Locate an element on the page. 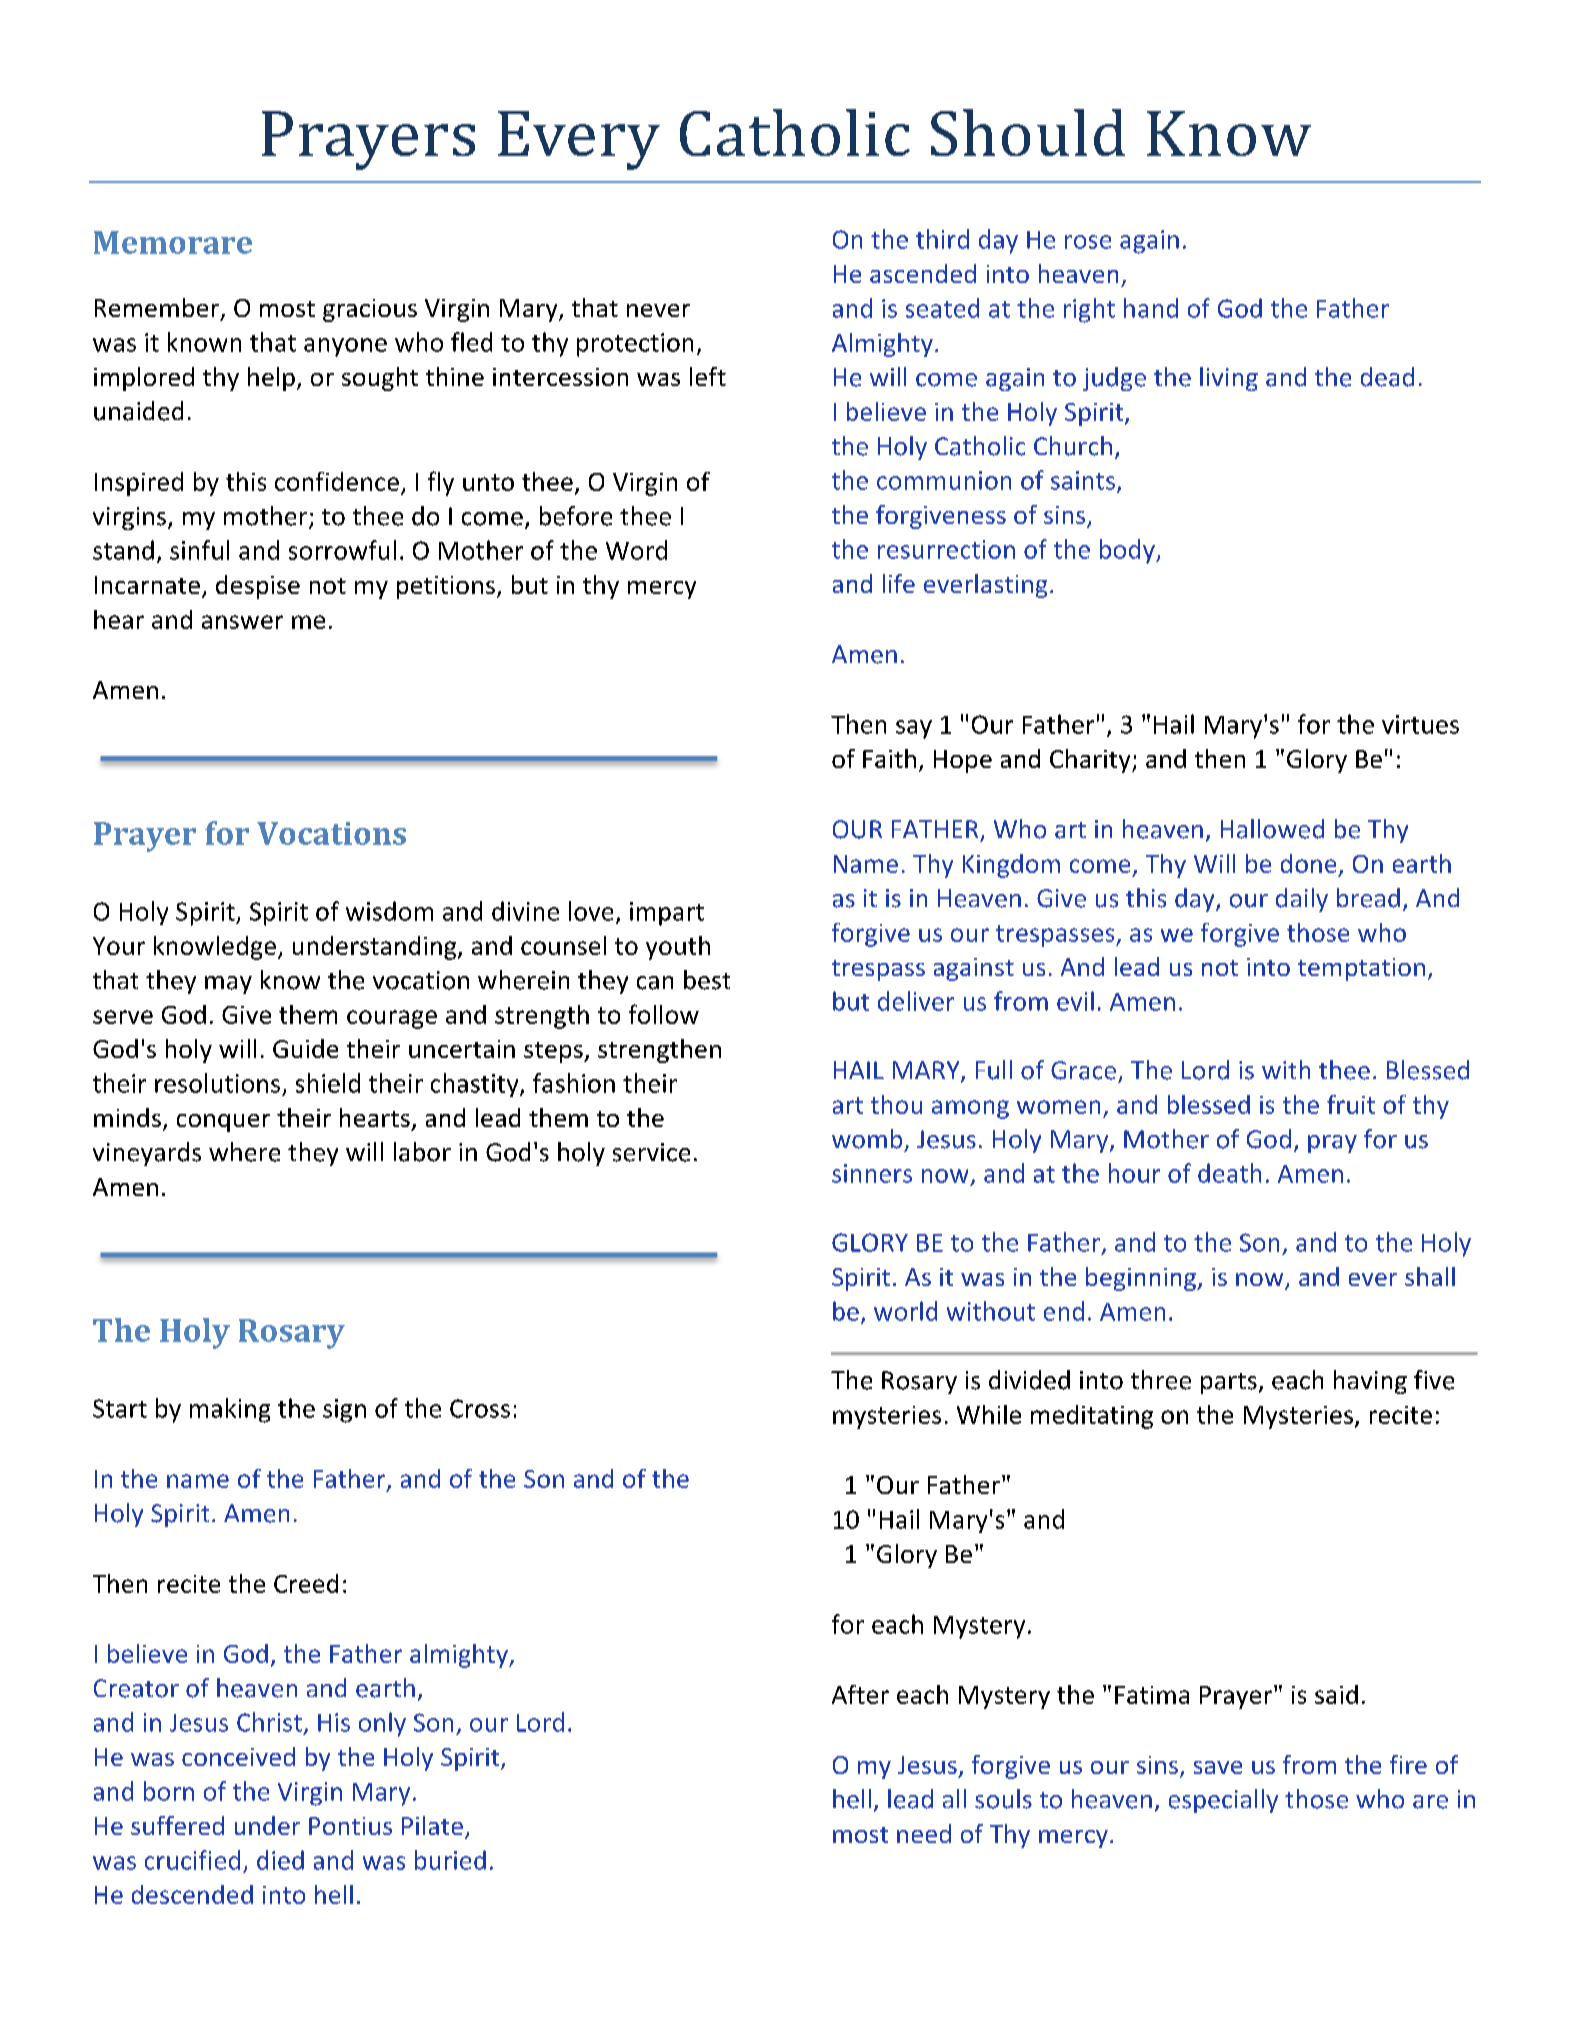  especially is located at coordinates (1223, 1801).
